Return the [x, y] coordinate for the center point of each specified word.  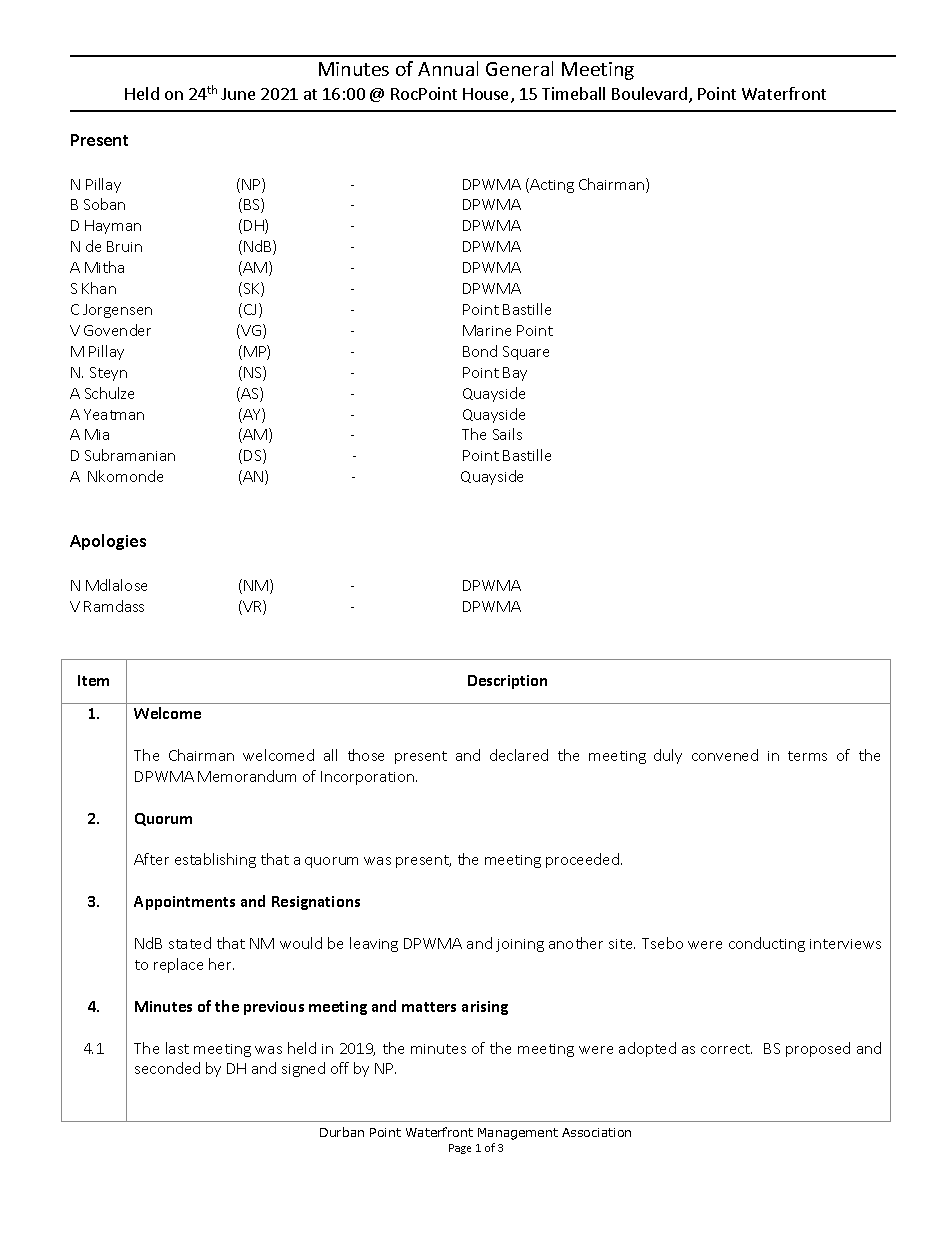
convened [725, 755]
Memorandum [247, 776]
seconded [167, 1068]
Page [460, 1149]
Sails [507, 434]
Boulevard [651, 95]
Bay [515, 374]
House [487, 95]
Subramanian [130, 455]
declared [519, 755]
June [238, 94]
